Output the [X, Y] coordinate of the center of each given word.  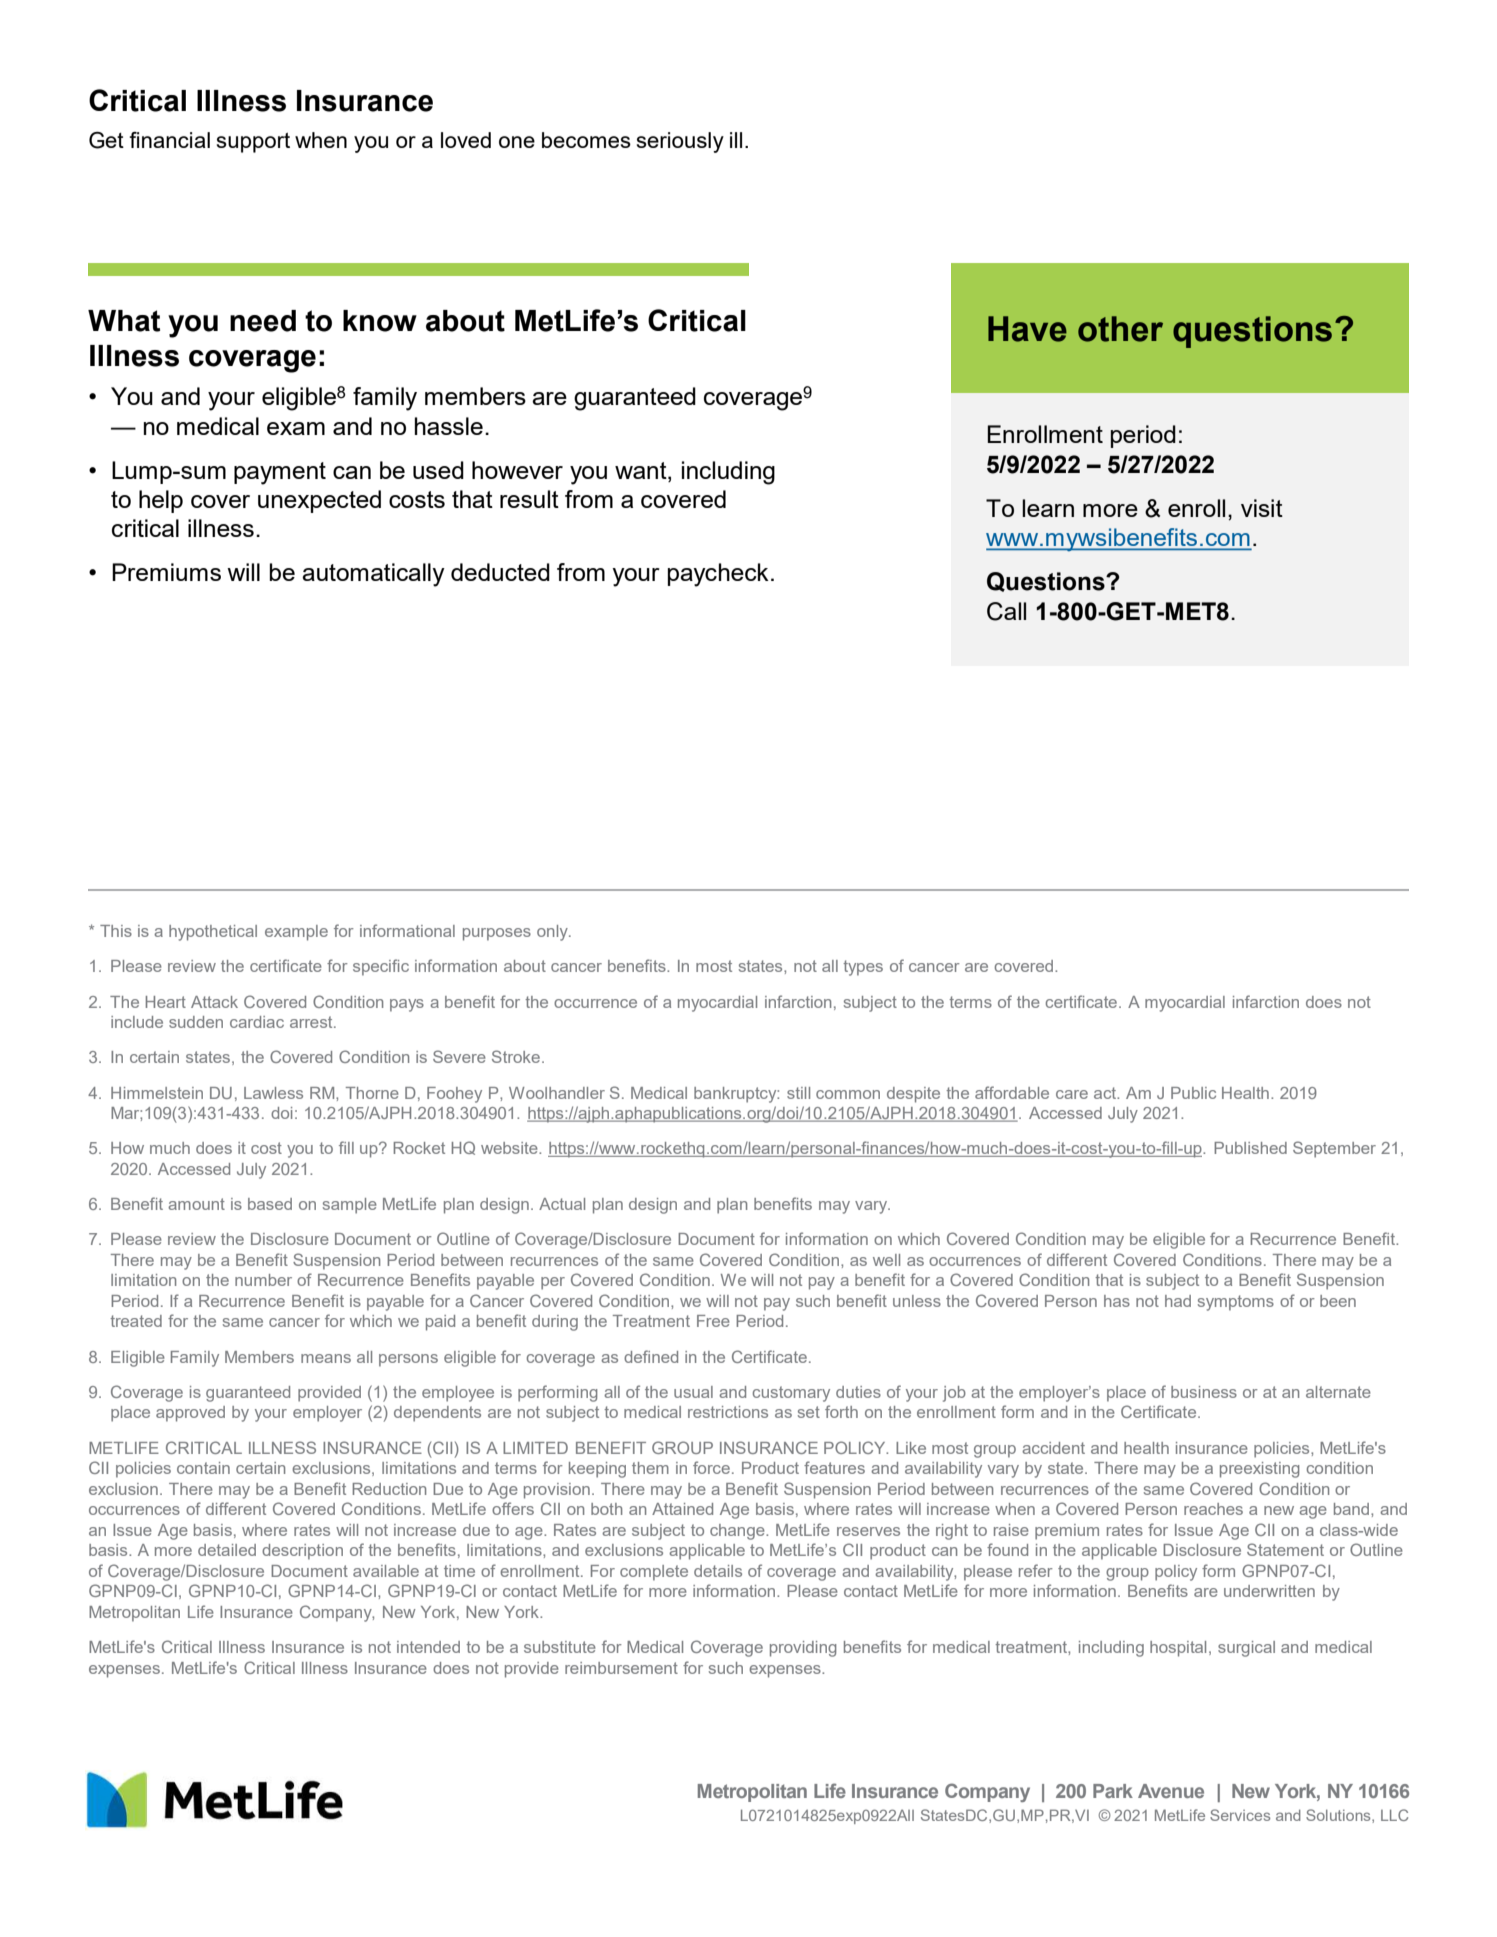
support [253, 143]
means [326, 1358]
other [1120, 329]
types [863, 968]
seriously [680, 142]
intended [428, 1647]
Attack [214, 1002]
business [1204, 1392]
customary [791, 1394]
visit [1262, 508]
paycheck [718, 575]
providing [803, 1649]
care [1072, 1094]
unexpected [319, 501]
